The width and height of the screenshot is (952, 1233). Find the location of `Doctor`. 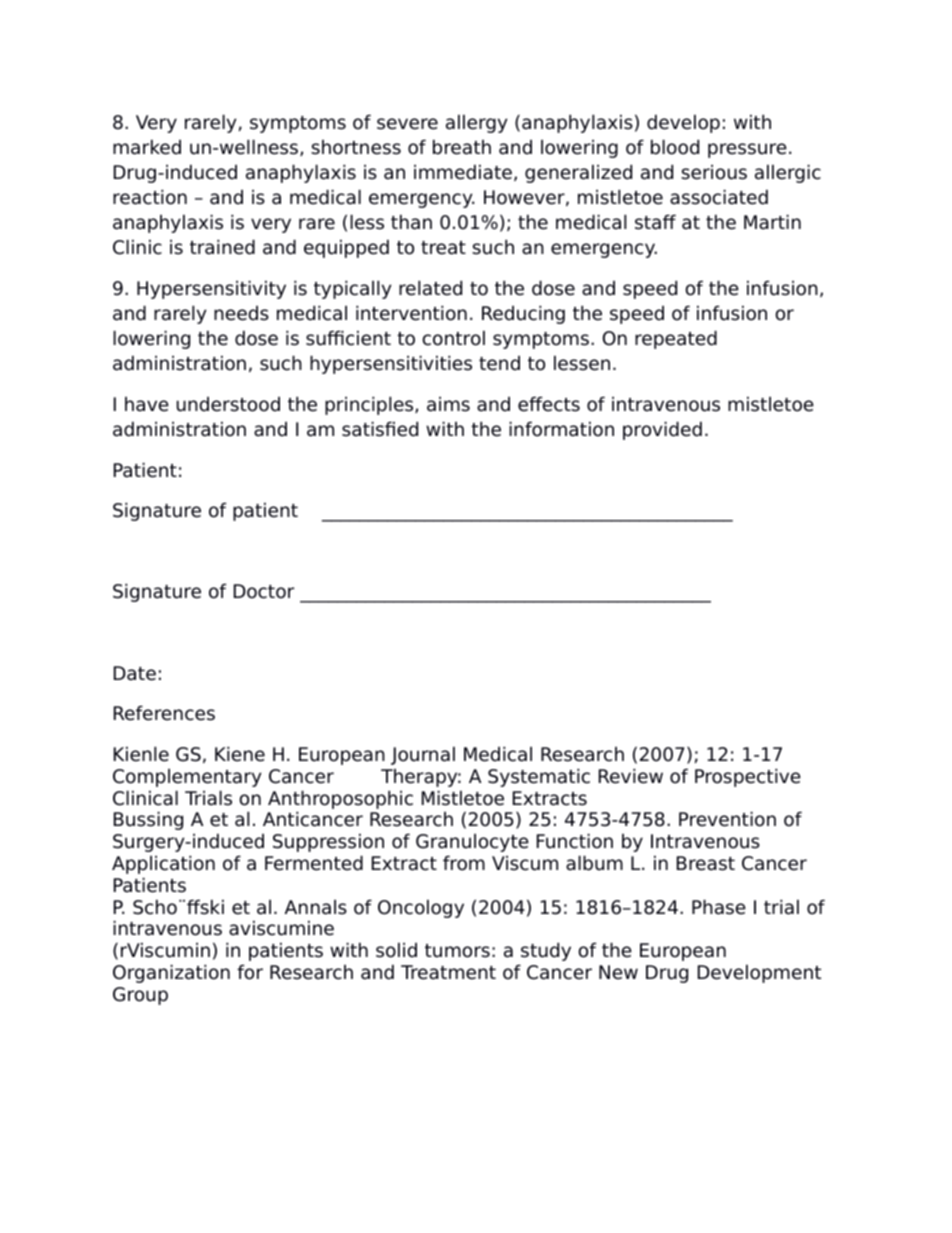

Doctor is located at coordinates (264, 591).
